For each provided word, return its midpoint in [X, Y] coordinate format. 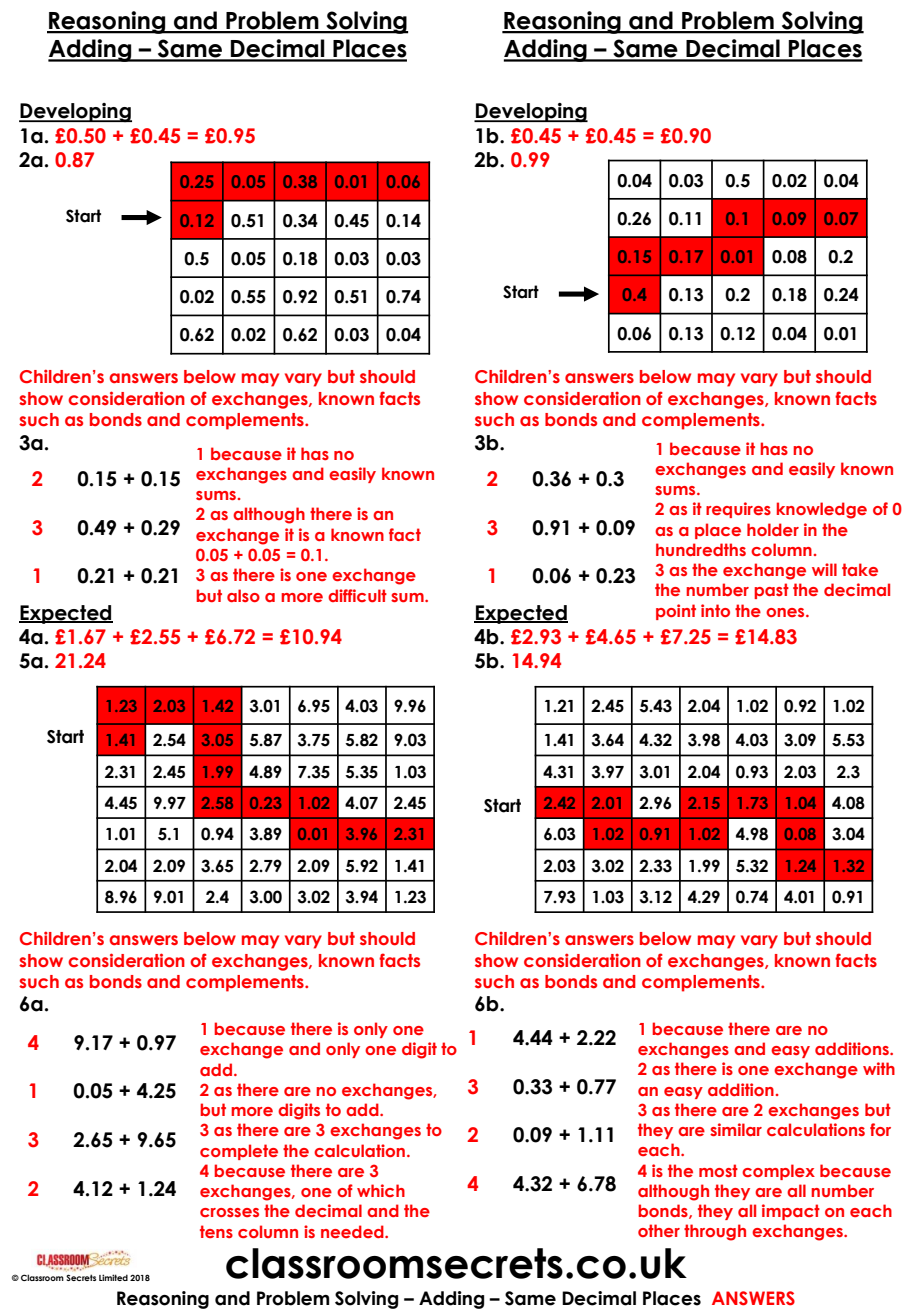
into [715, 610]
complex [778, 1172]
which [381, 1190]
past [771, 591]
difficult [357, 595]
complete [239, 1152]
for [880, 1129]
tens [216, 1231]
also [243, 595]
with [879, 1068]
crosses [229, 1212]
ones [786, 612]
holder [773, 529]
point [676, 612]
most [718, 1170]
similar [736, 1129]
